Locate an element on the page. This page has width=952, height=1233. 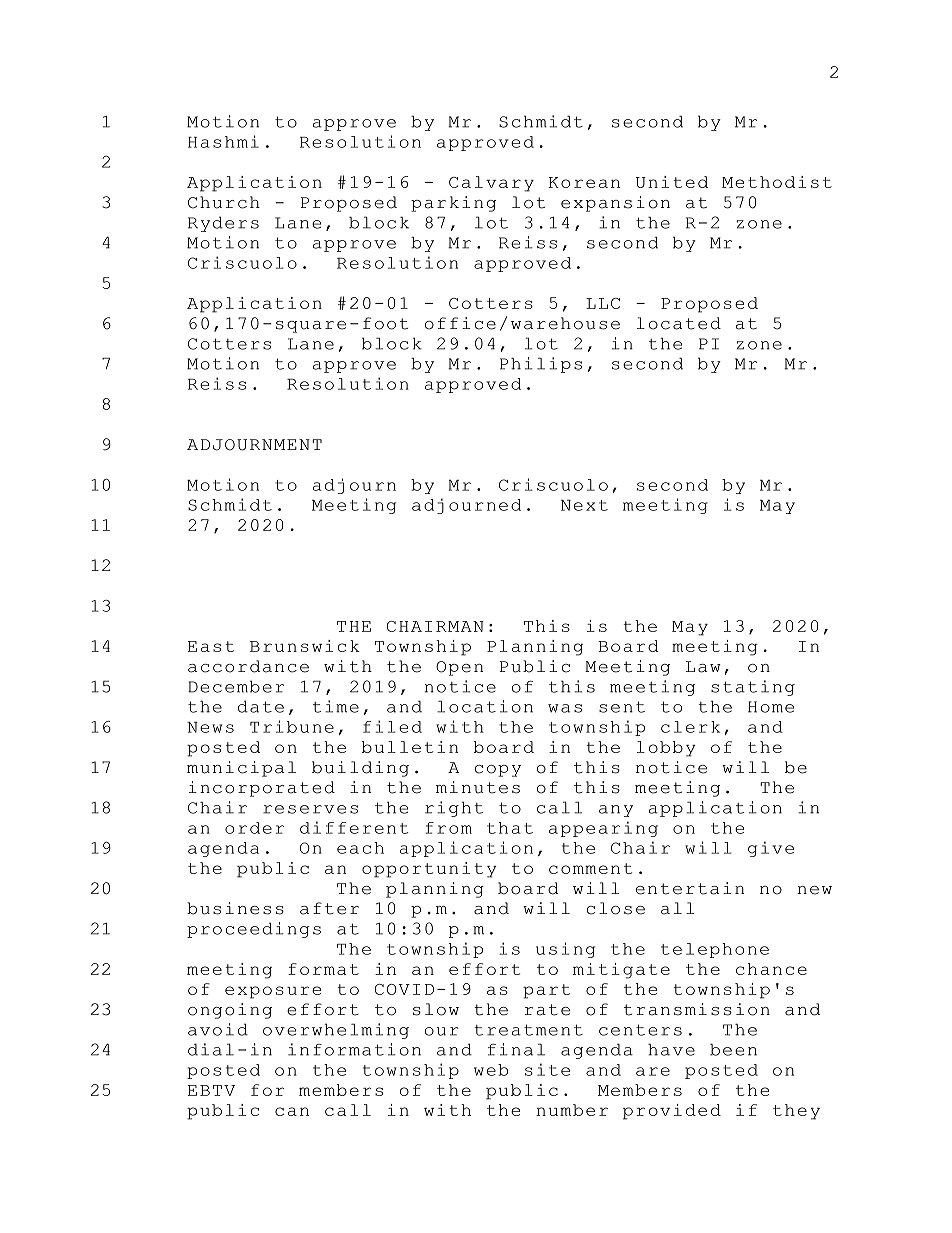
Brunswick is located at coordinates (305, 646).
